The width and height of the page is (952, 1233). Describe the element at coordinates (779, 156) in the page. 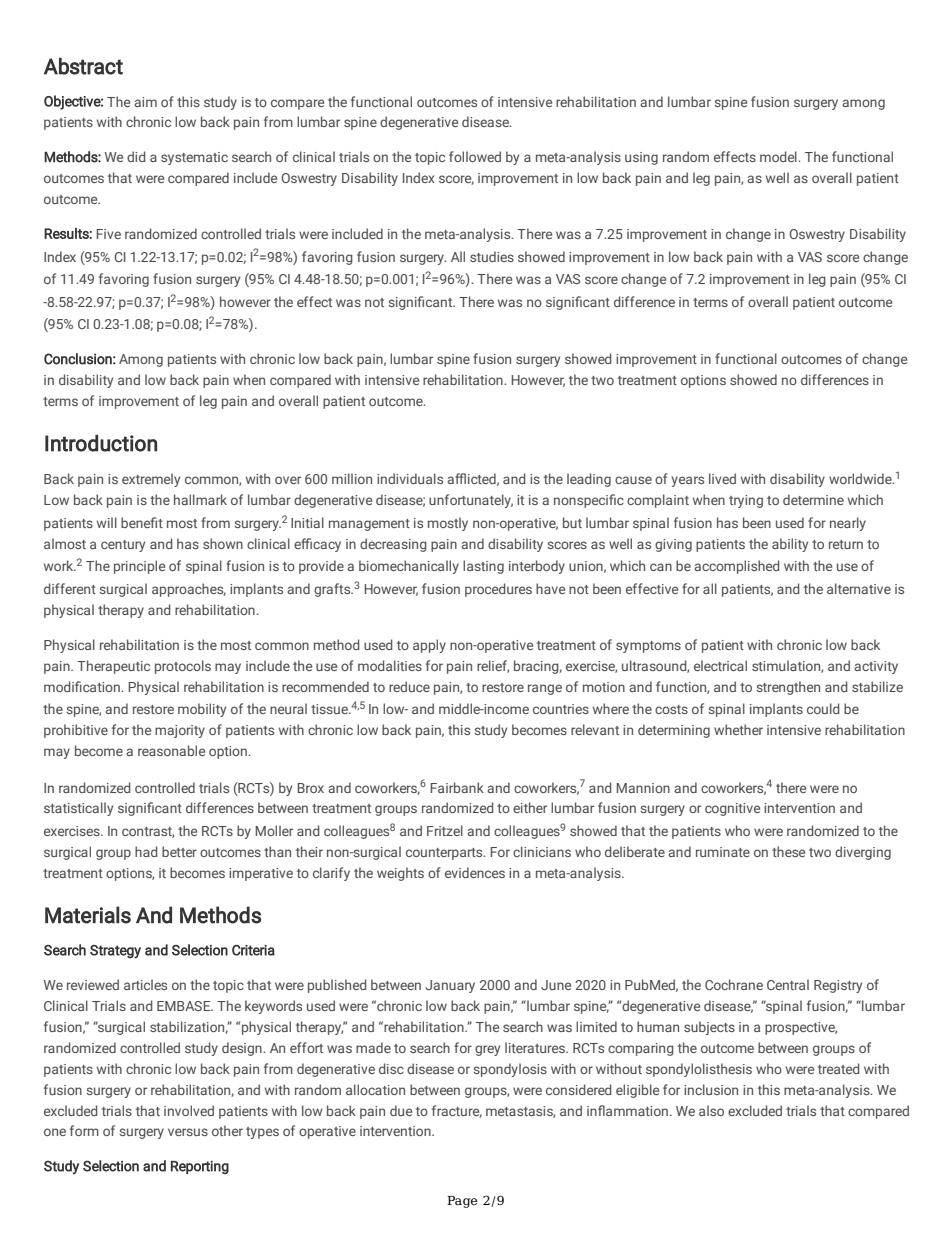

I see `model` at that location.
